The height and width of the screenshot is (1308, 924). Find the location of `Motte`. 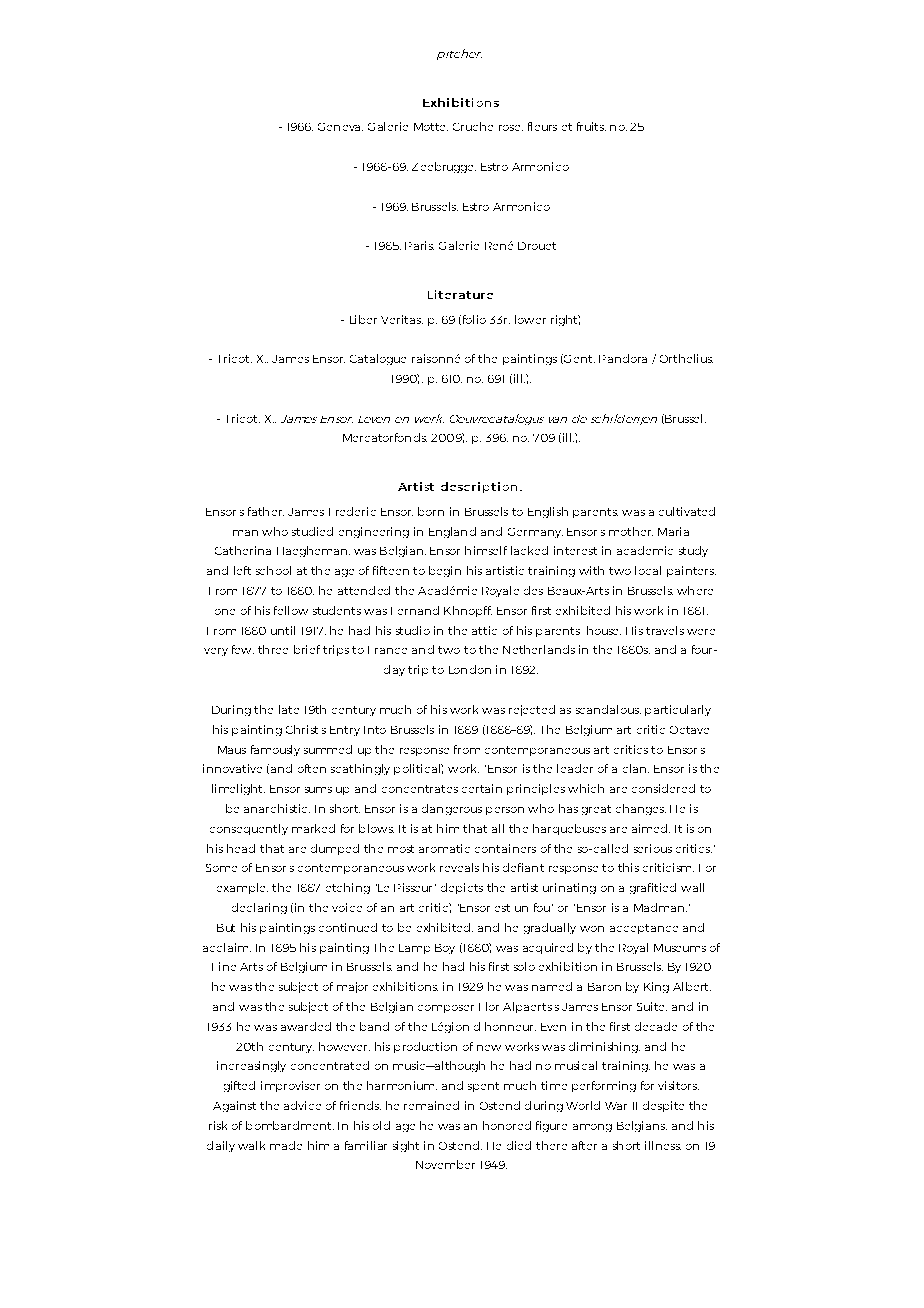

Motte is located at coordinates (431, 127).
